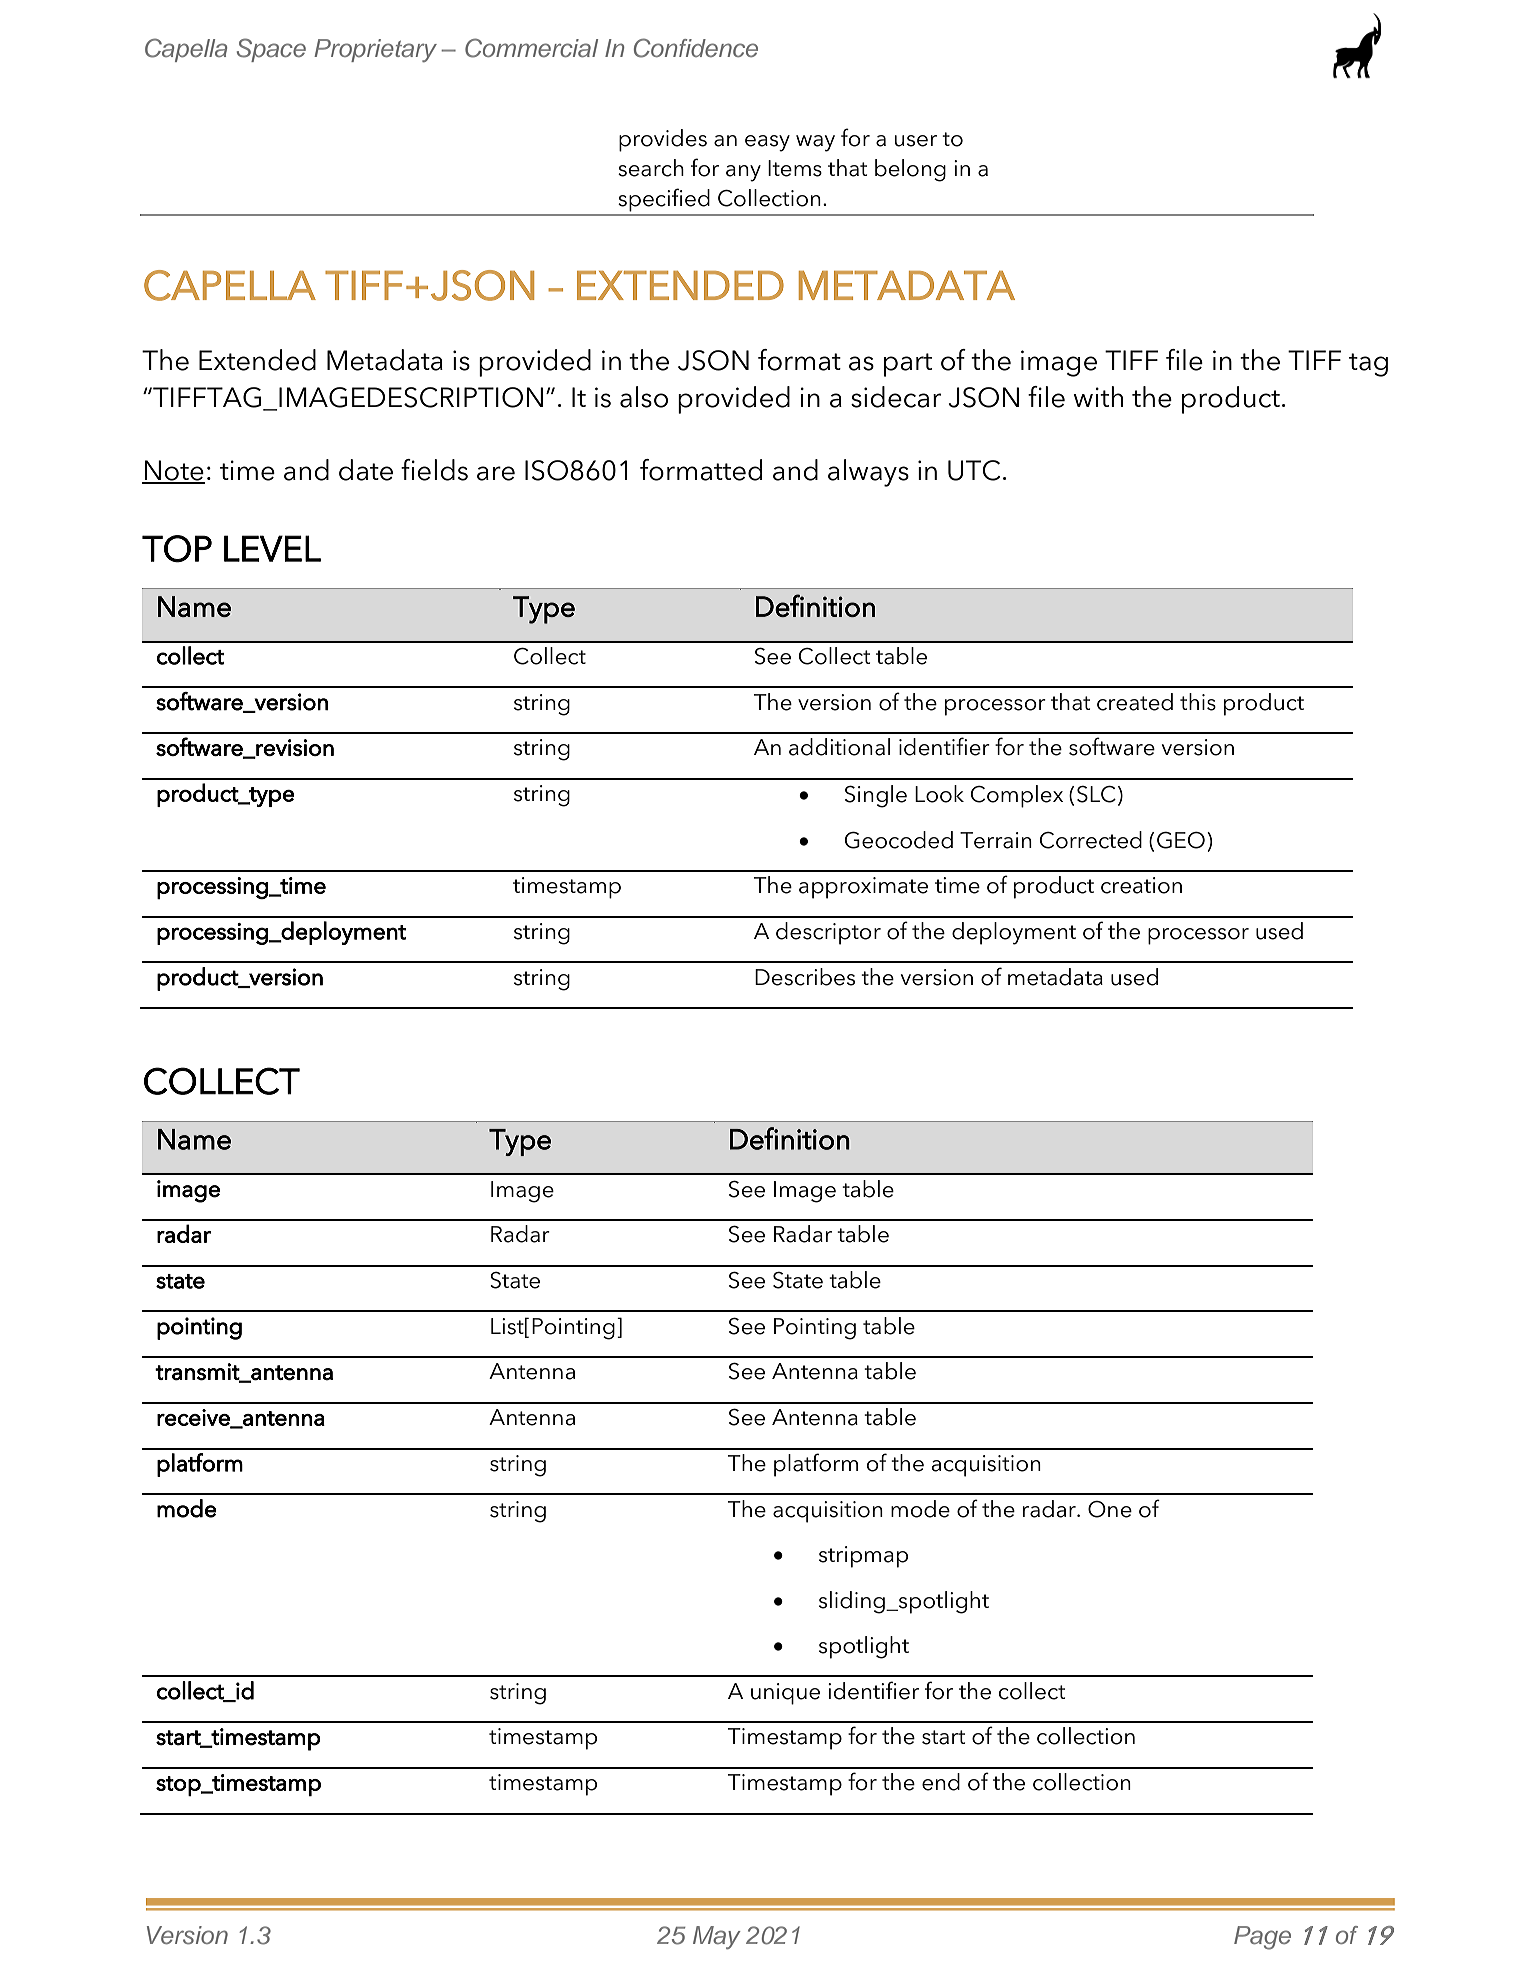  Describe the element at coordinates (1110, 1509) in the screenshot. I see `One` at that location.
